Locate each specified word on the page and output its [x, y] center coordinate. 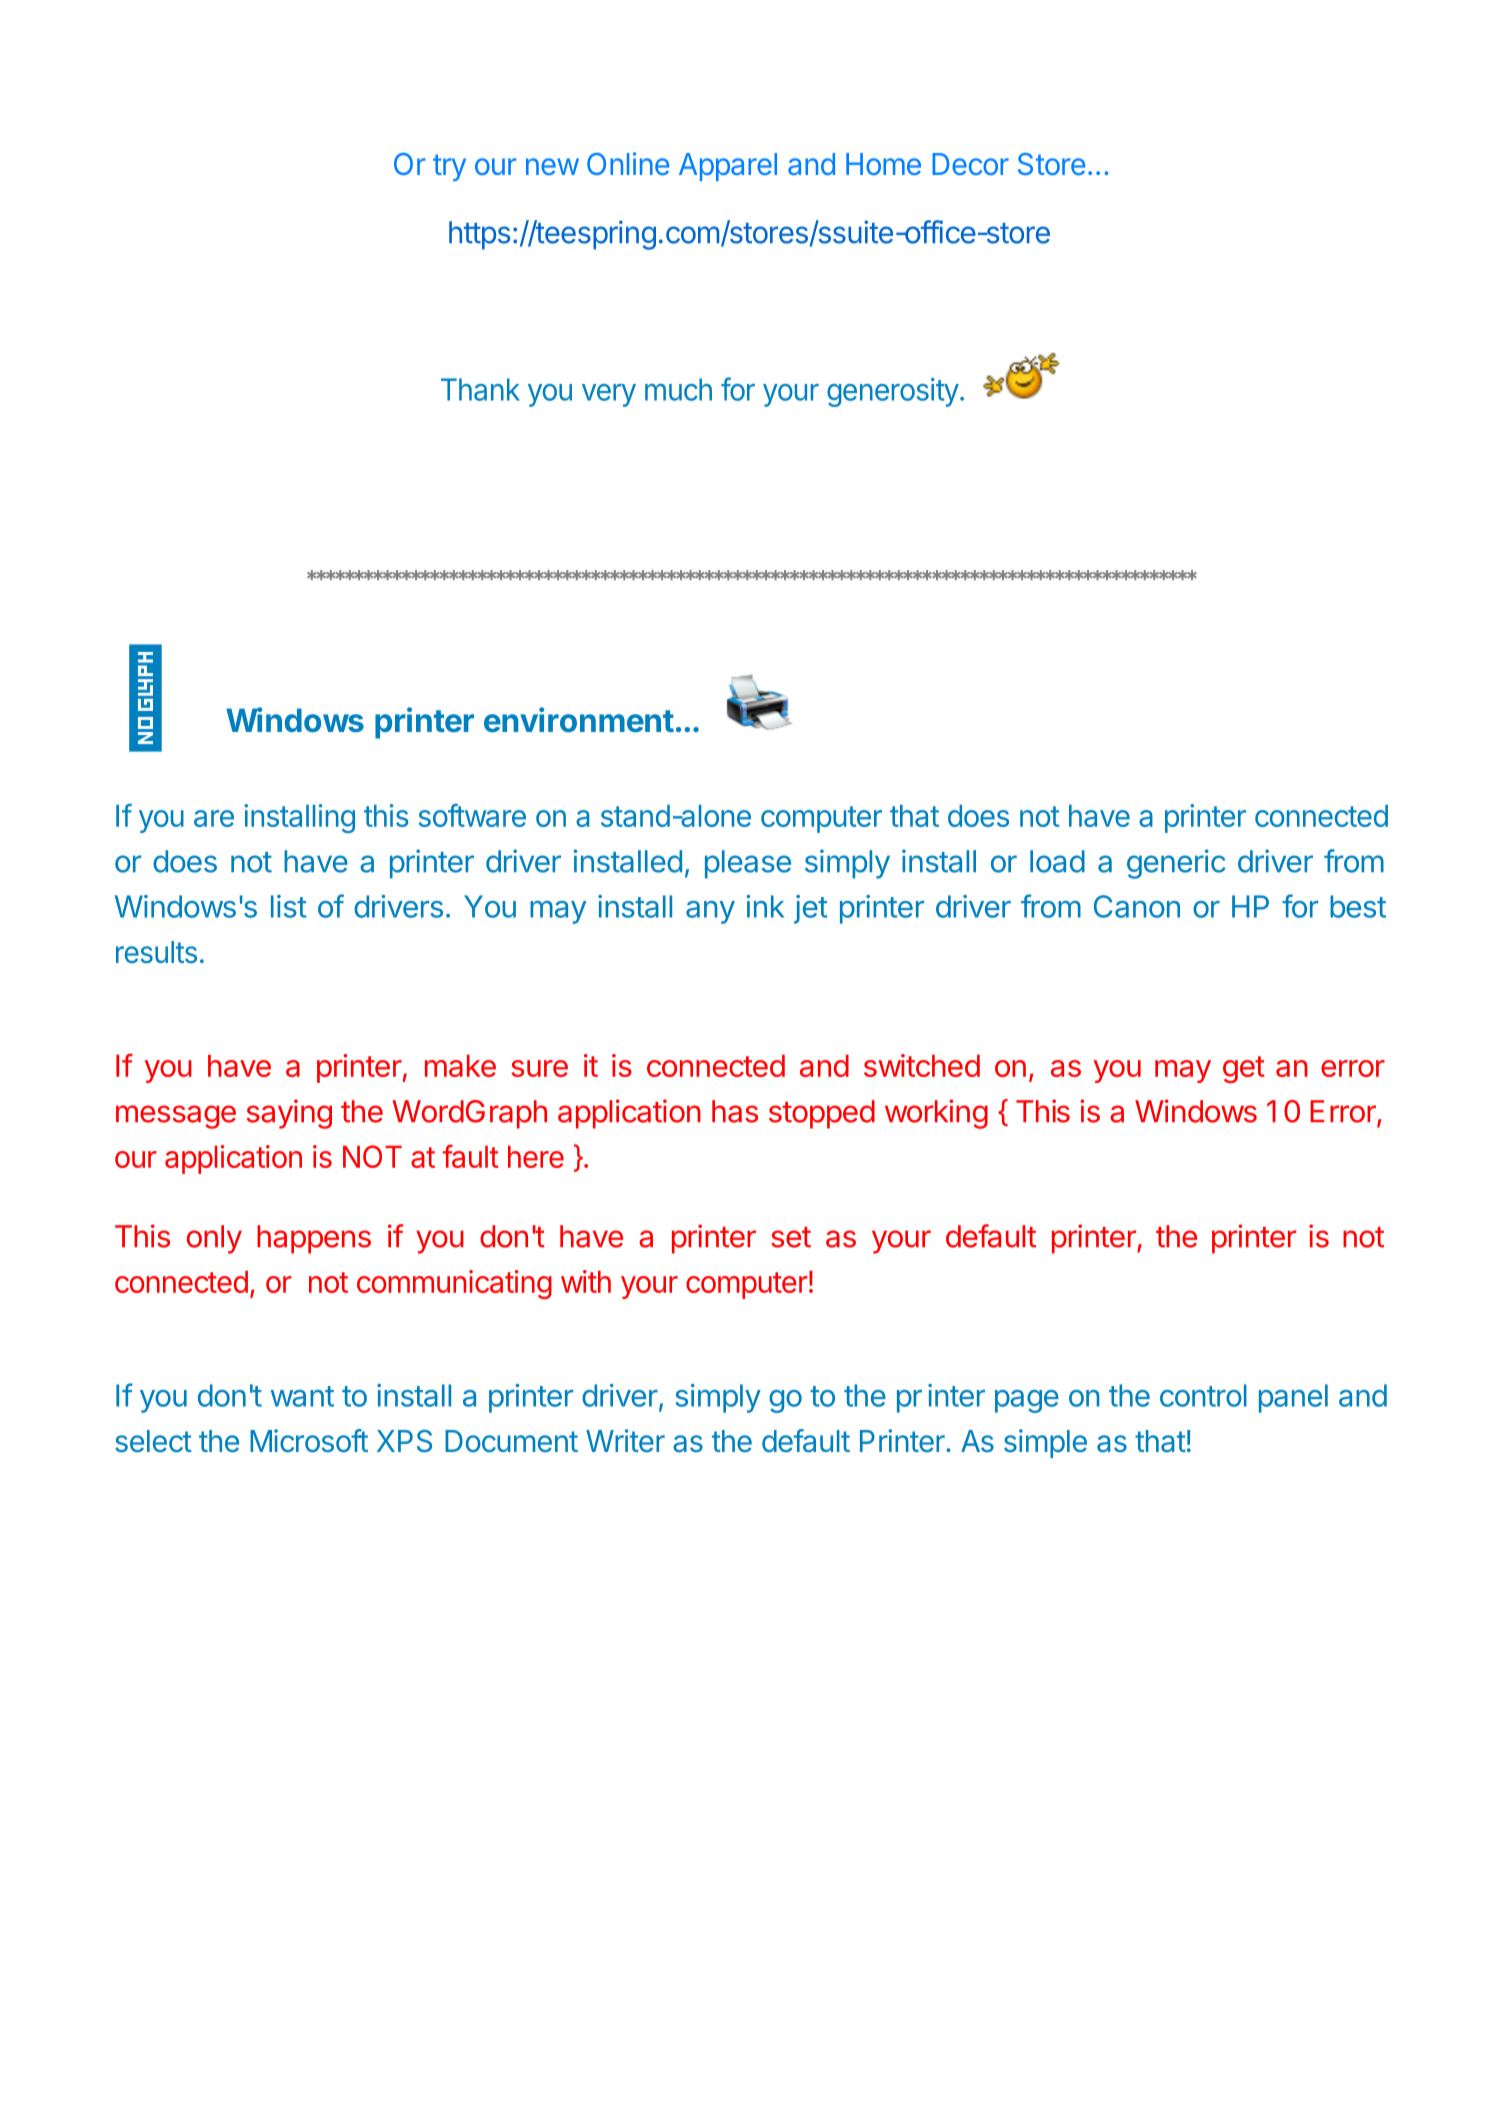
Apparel [728, 167]
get [1244, 1069]
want [302, 1396]
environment [579, 719]
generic [1176, 864]
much [678, 389]
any [710, 912]
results [156, 952]
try [449, 167]
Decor [970, 164]
